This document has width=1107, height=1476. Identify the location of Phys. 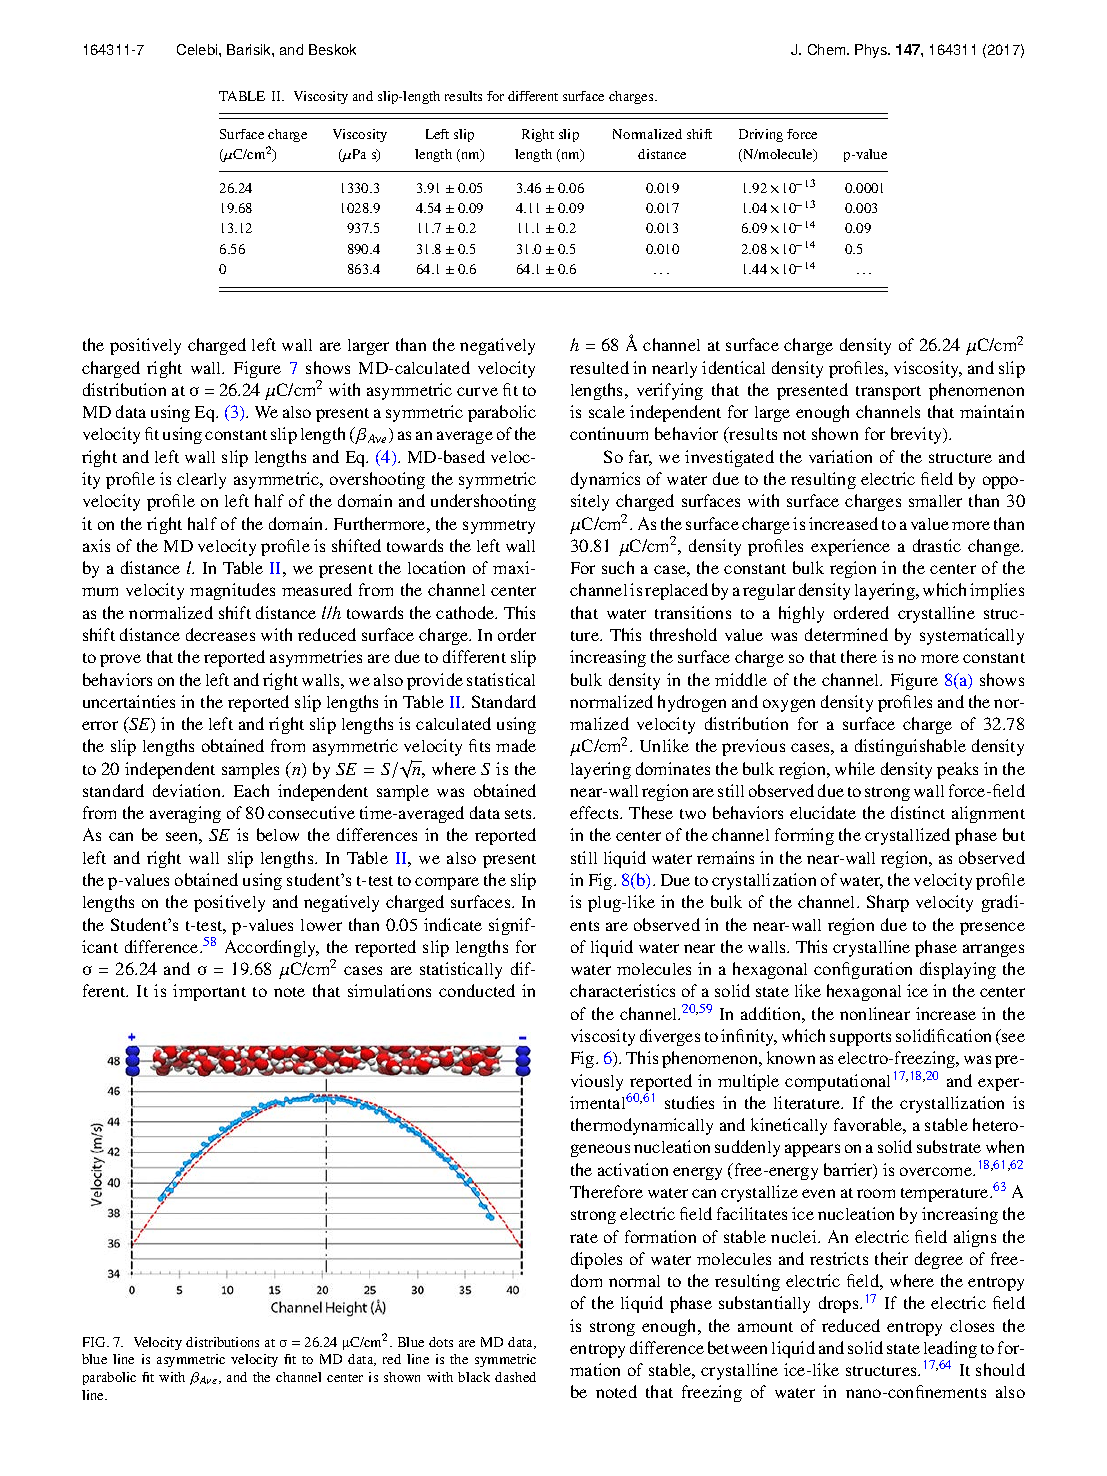
(872, 51).
